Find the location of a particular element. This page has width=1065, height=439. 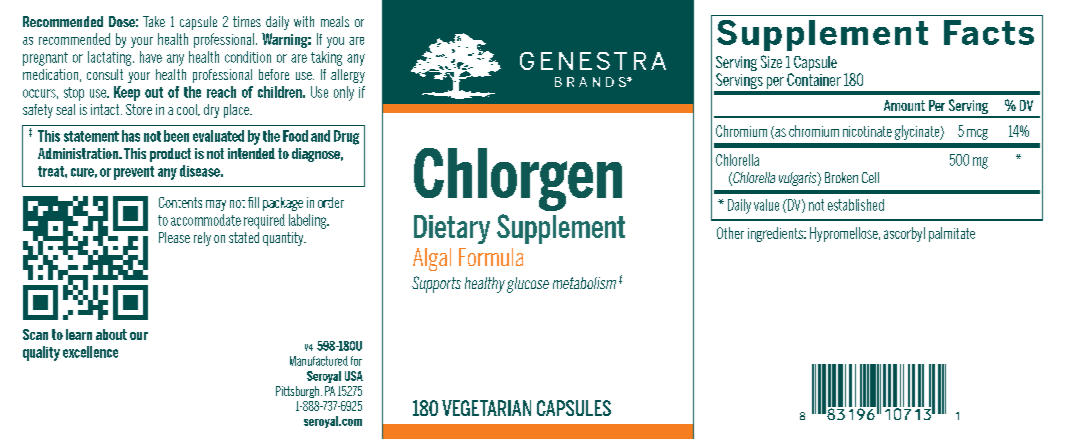

Take is located at coordinates (154, 21).
